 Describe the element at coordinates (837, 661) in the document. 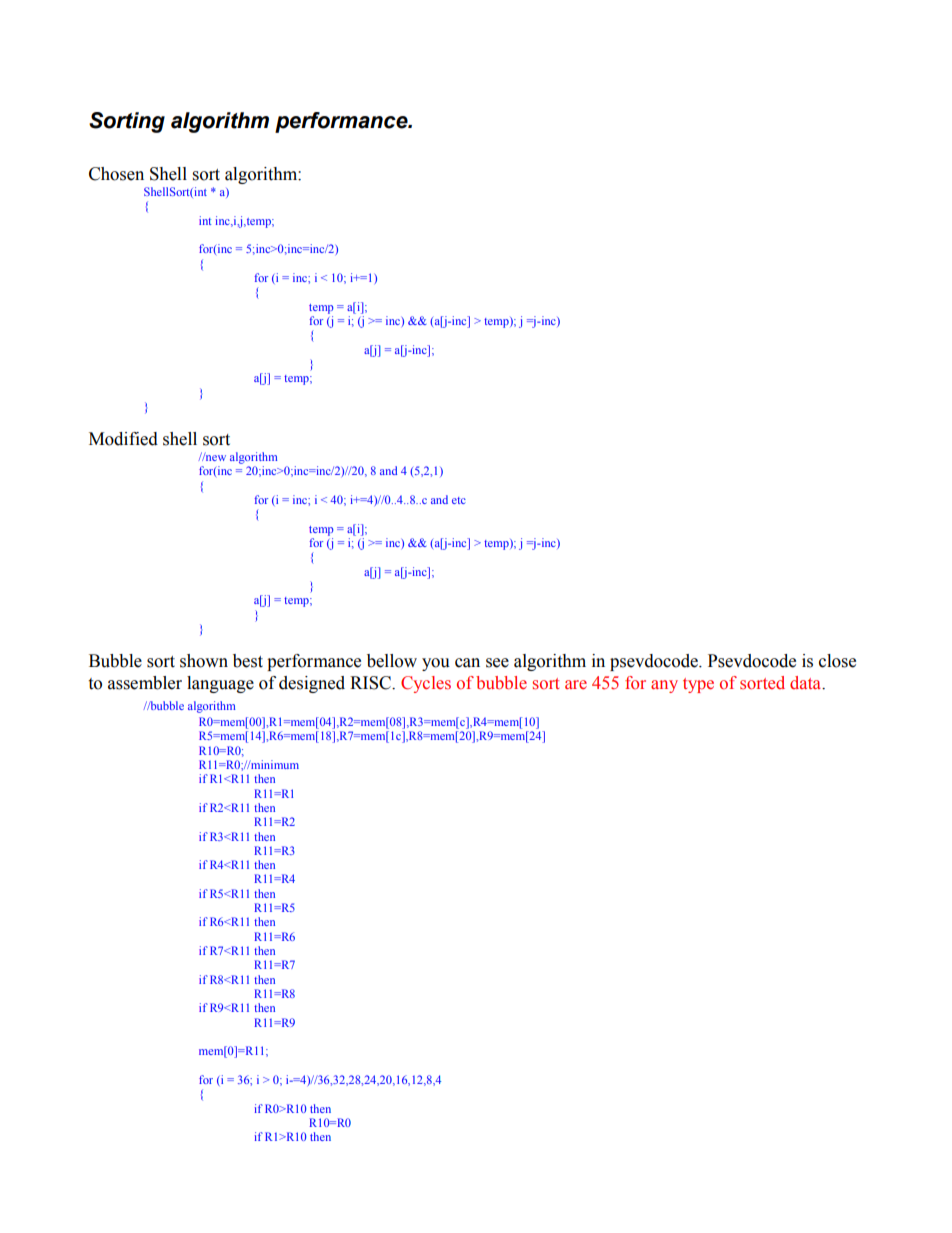

I see `close` at that location.
